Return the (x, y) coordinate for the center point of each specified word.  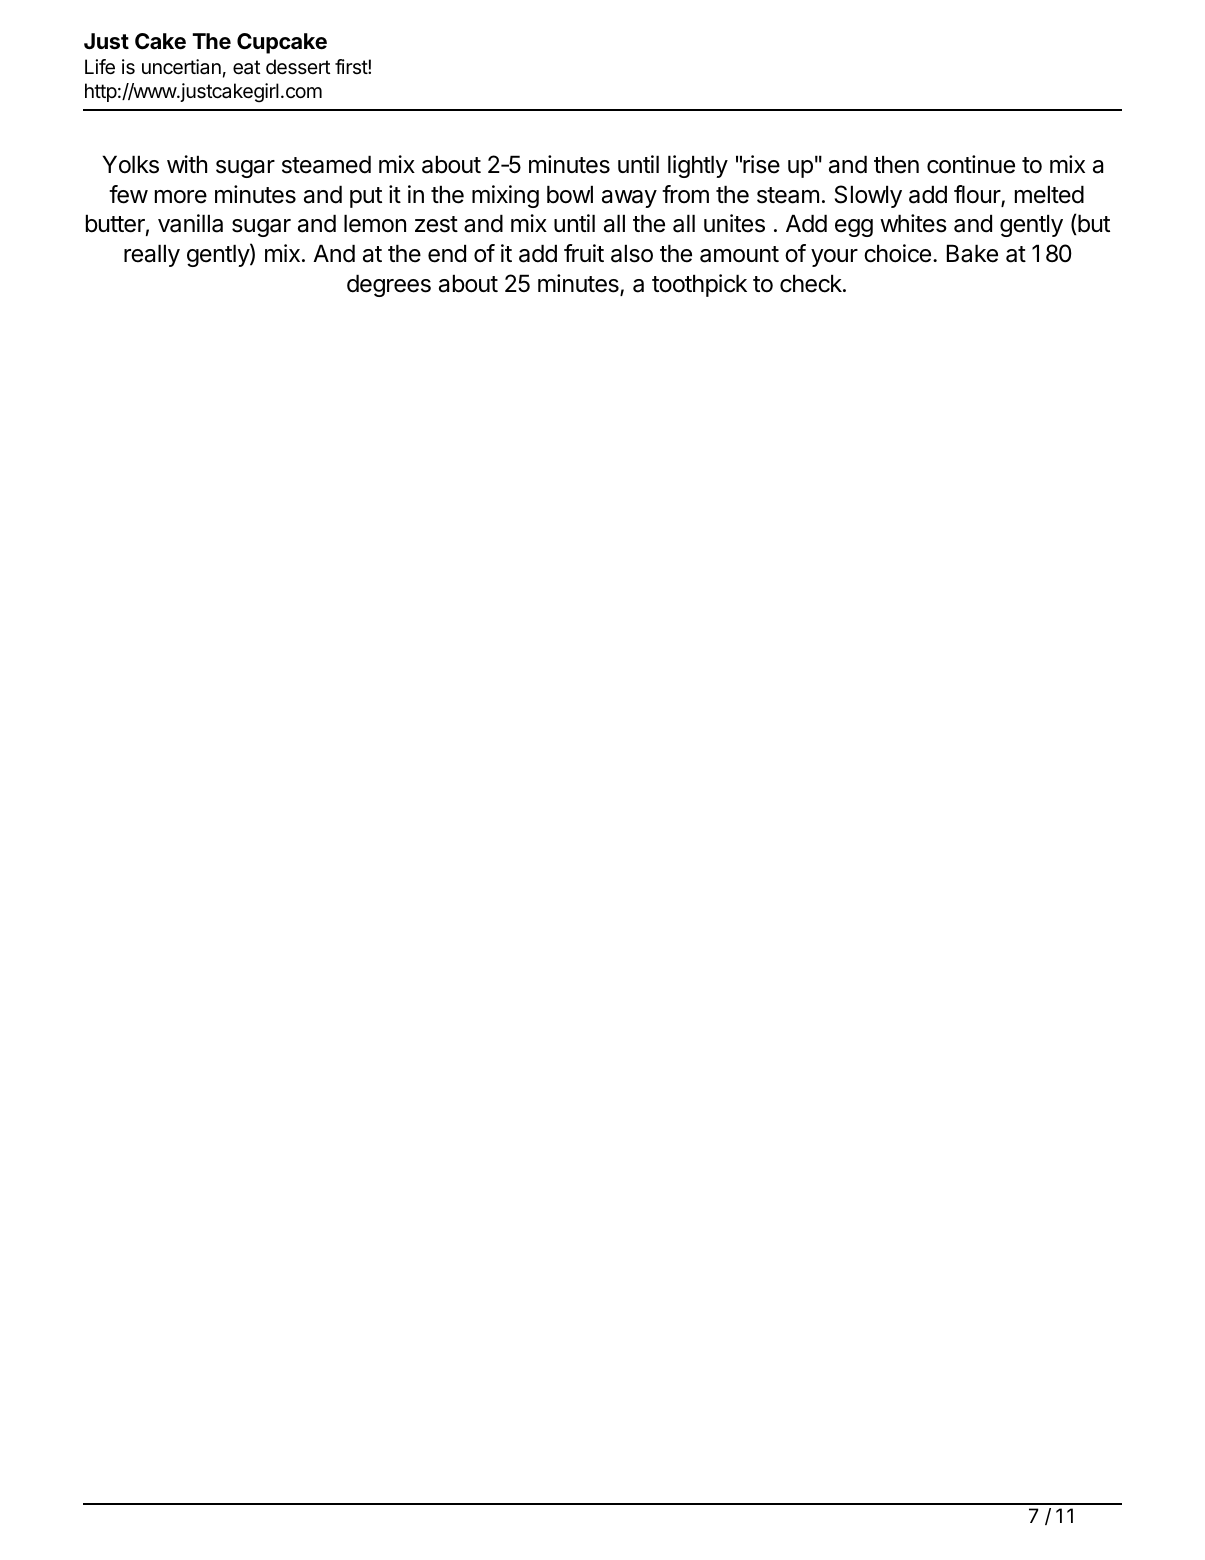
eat (246, 67)
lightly (698, 166)
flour (978, 195)
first (352, 66)
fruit (584, 253)
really (152, 255)
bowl (570, 194)
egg (854, 228)
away (629, 199)
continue (971, 164)
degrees (389, 285)
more (181, 197)
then (896, 164)
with (187, 164)
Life (100, 67)
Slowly (868, 196)
